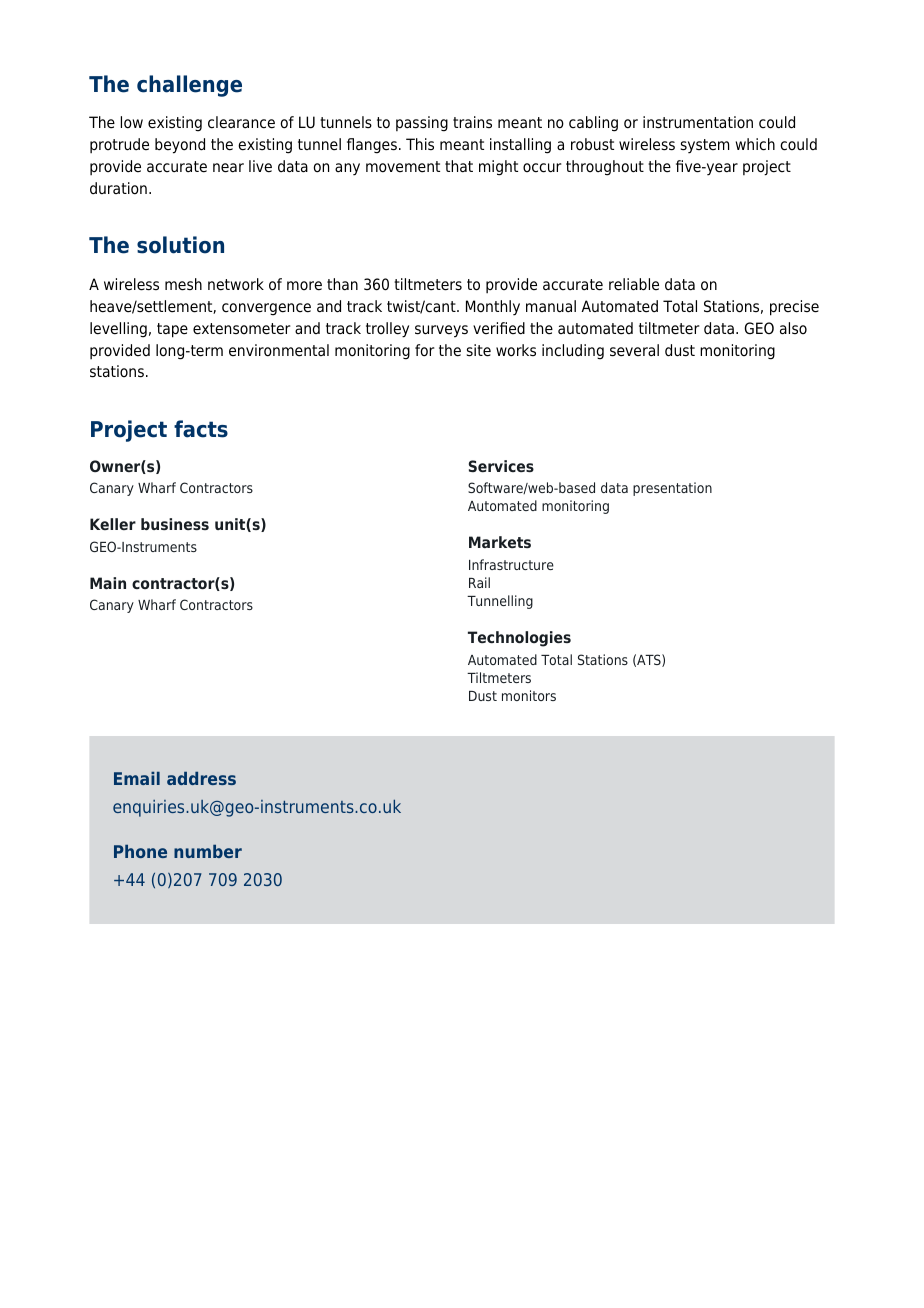  I want to click on facts, so click(201, 429).
